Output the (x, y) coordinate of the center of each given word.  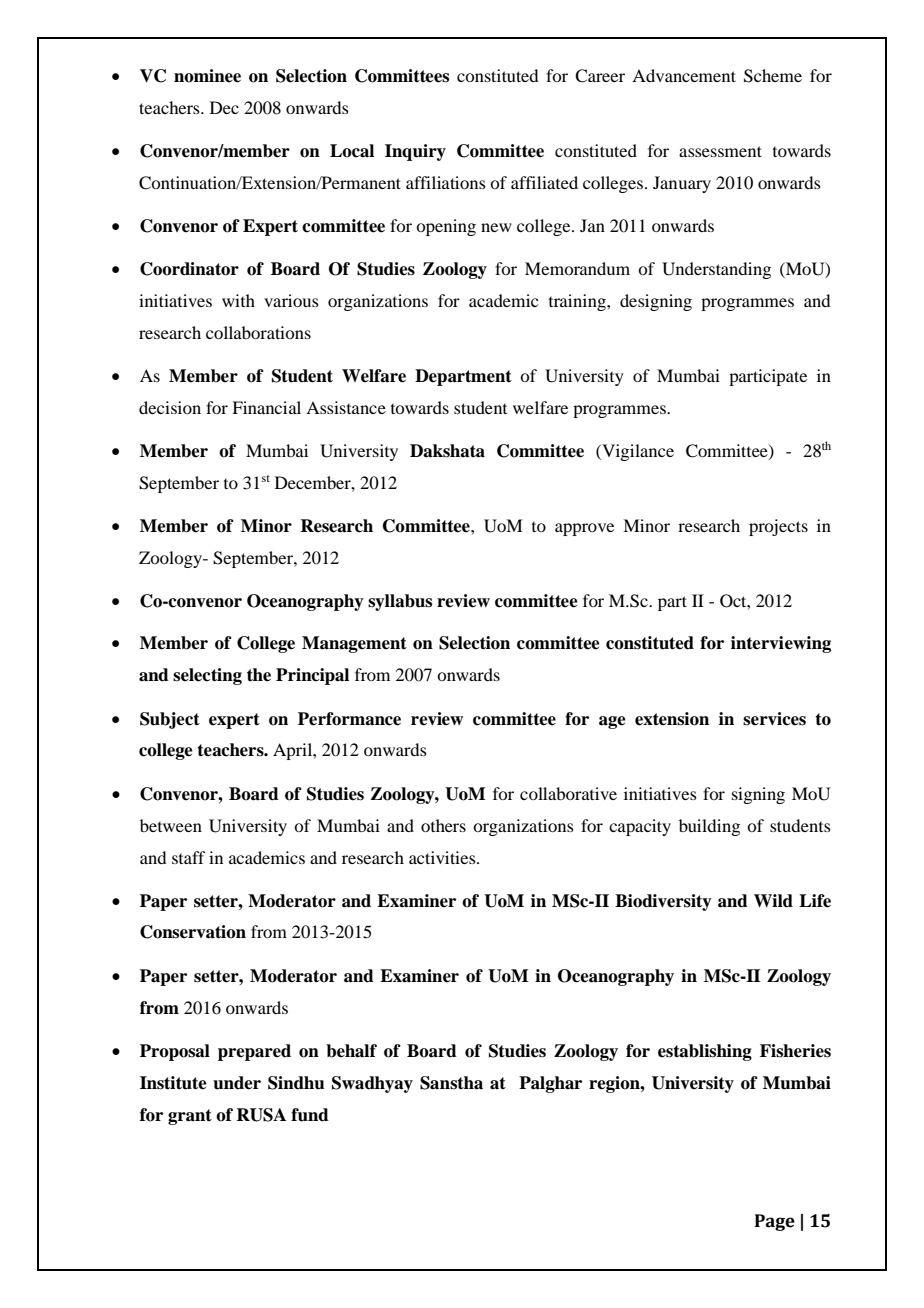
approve (584, 529)
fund (310, 1115)
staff (188, 857)
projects (778, 527)
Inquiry (415, 152)
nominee (207, 76)
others (443, 825)
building (709, 827)
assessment (720, 151)
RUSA (261, 1115)
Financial (266, 407)
